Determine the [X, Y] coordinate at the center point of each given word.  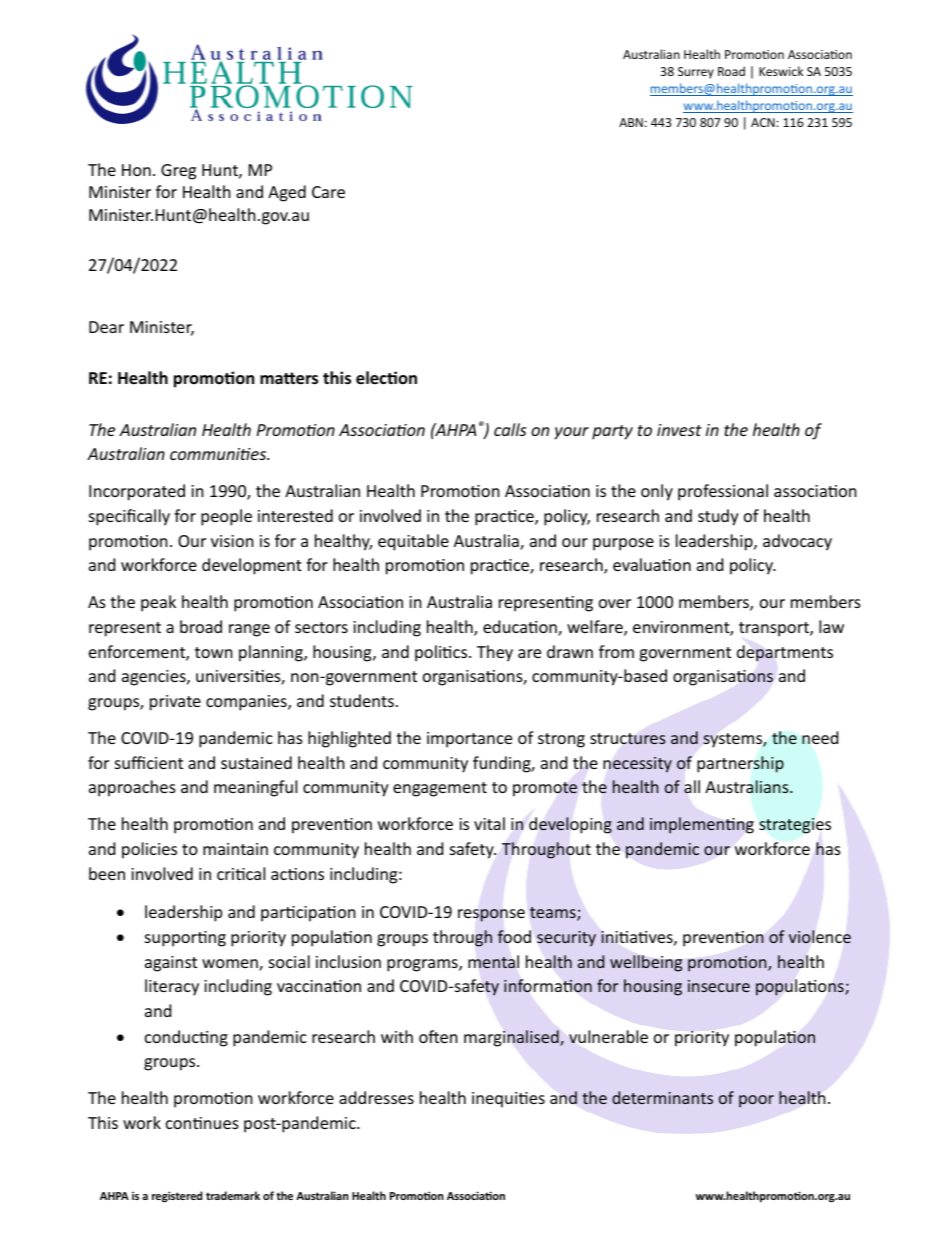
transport [775, 629]
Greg [178, 172]
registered [177, 1197]
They [495, 653]
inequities [508, 1100]
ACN [764, 122]
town [214, 652]
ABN [631, 122]
